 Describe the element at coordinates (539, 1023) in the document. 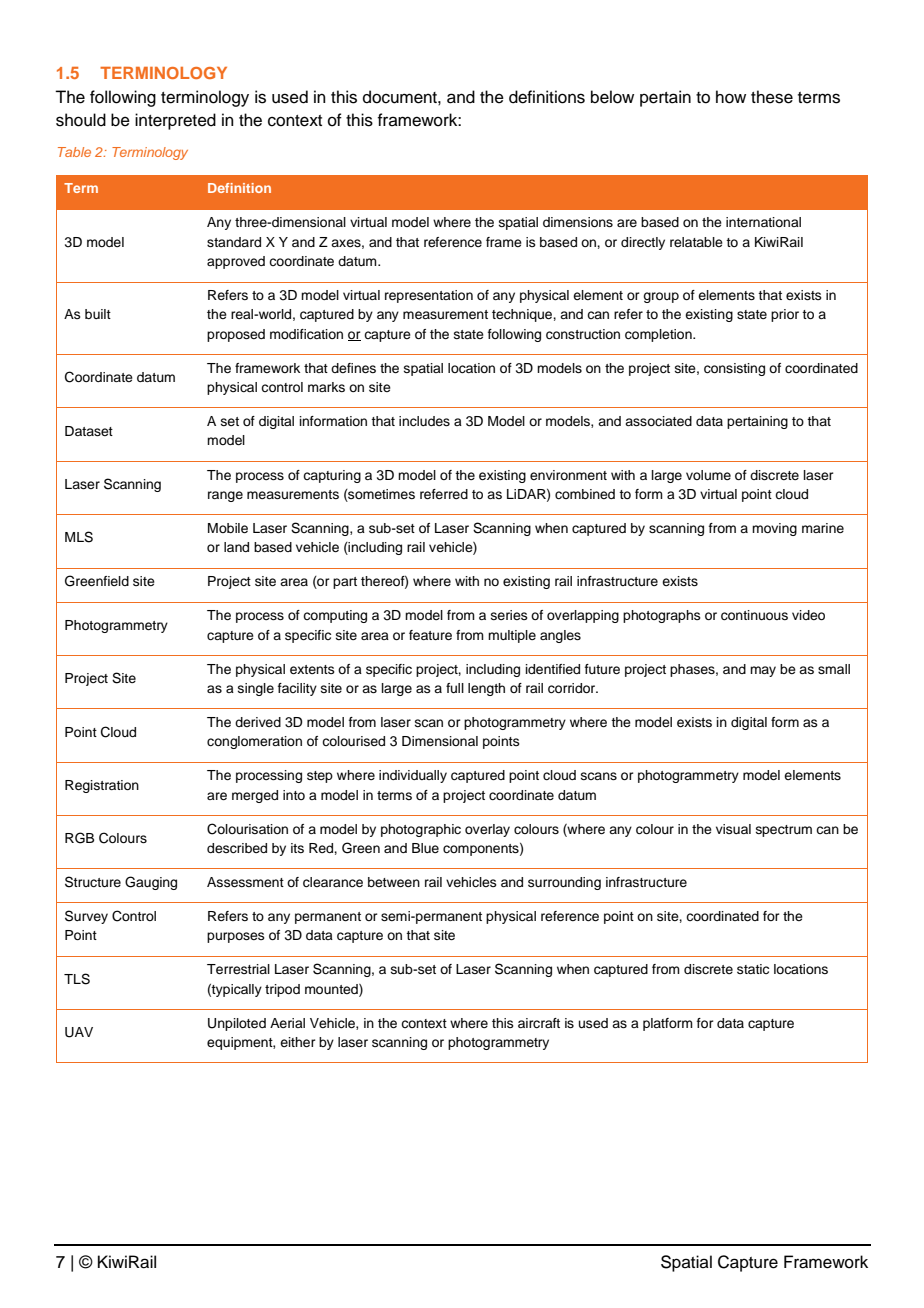

I see `aircraft` at that location.
